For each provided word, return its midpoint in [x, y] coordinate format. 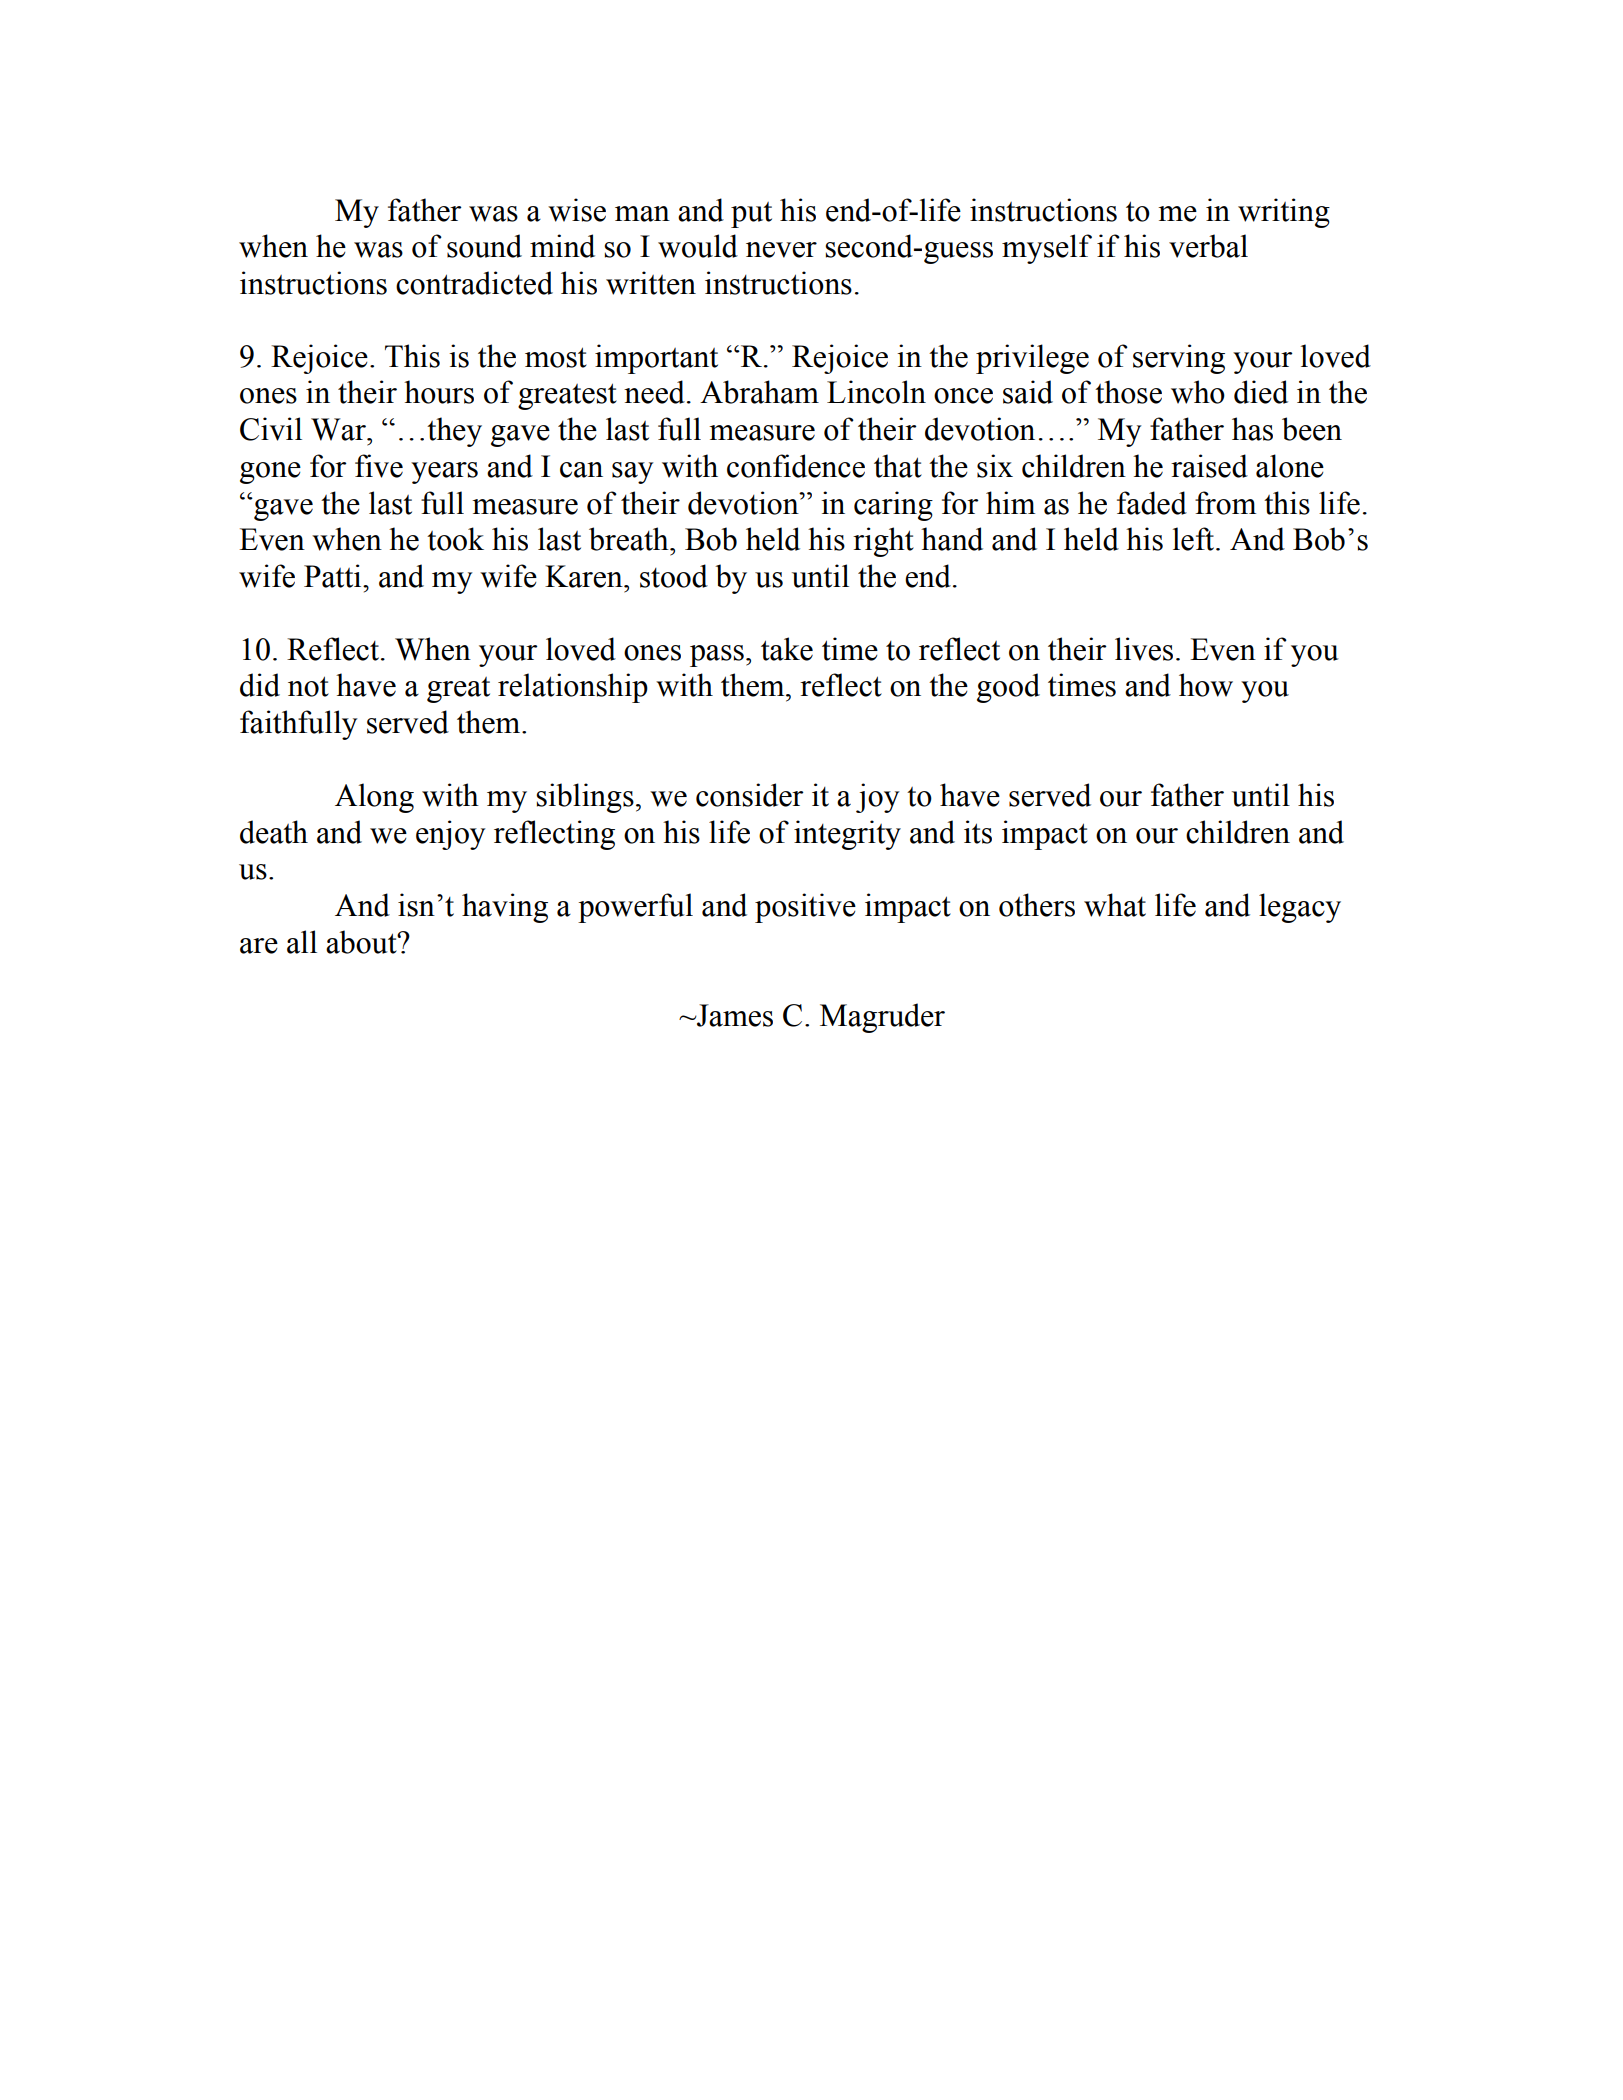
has [1252, 429]
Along [374, 798]
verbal [1208, 246]
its [978, 832]
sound [484, 246]
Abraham [759, 392]
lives [1144, 649]
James [734, 1015]
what [1115, 905]
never [781, 250]
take [787, 649]
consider [750, 795]
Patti [334, 576]
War [339, 429]
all [302, 942]
